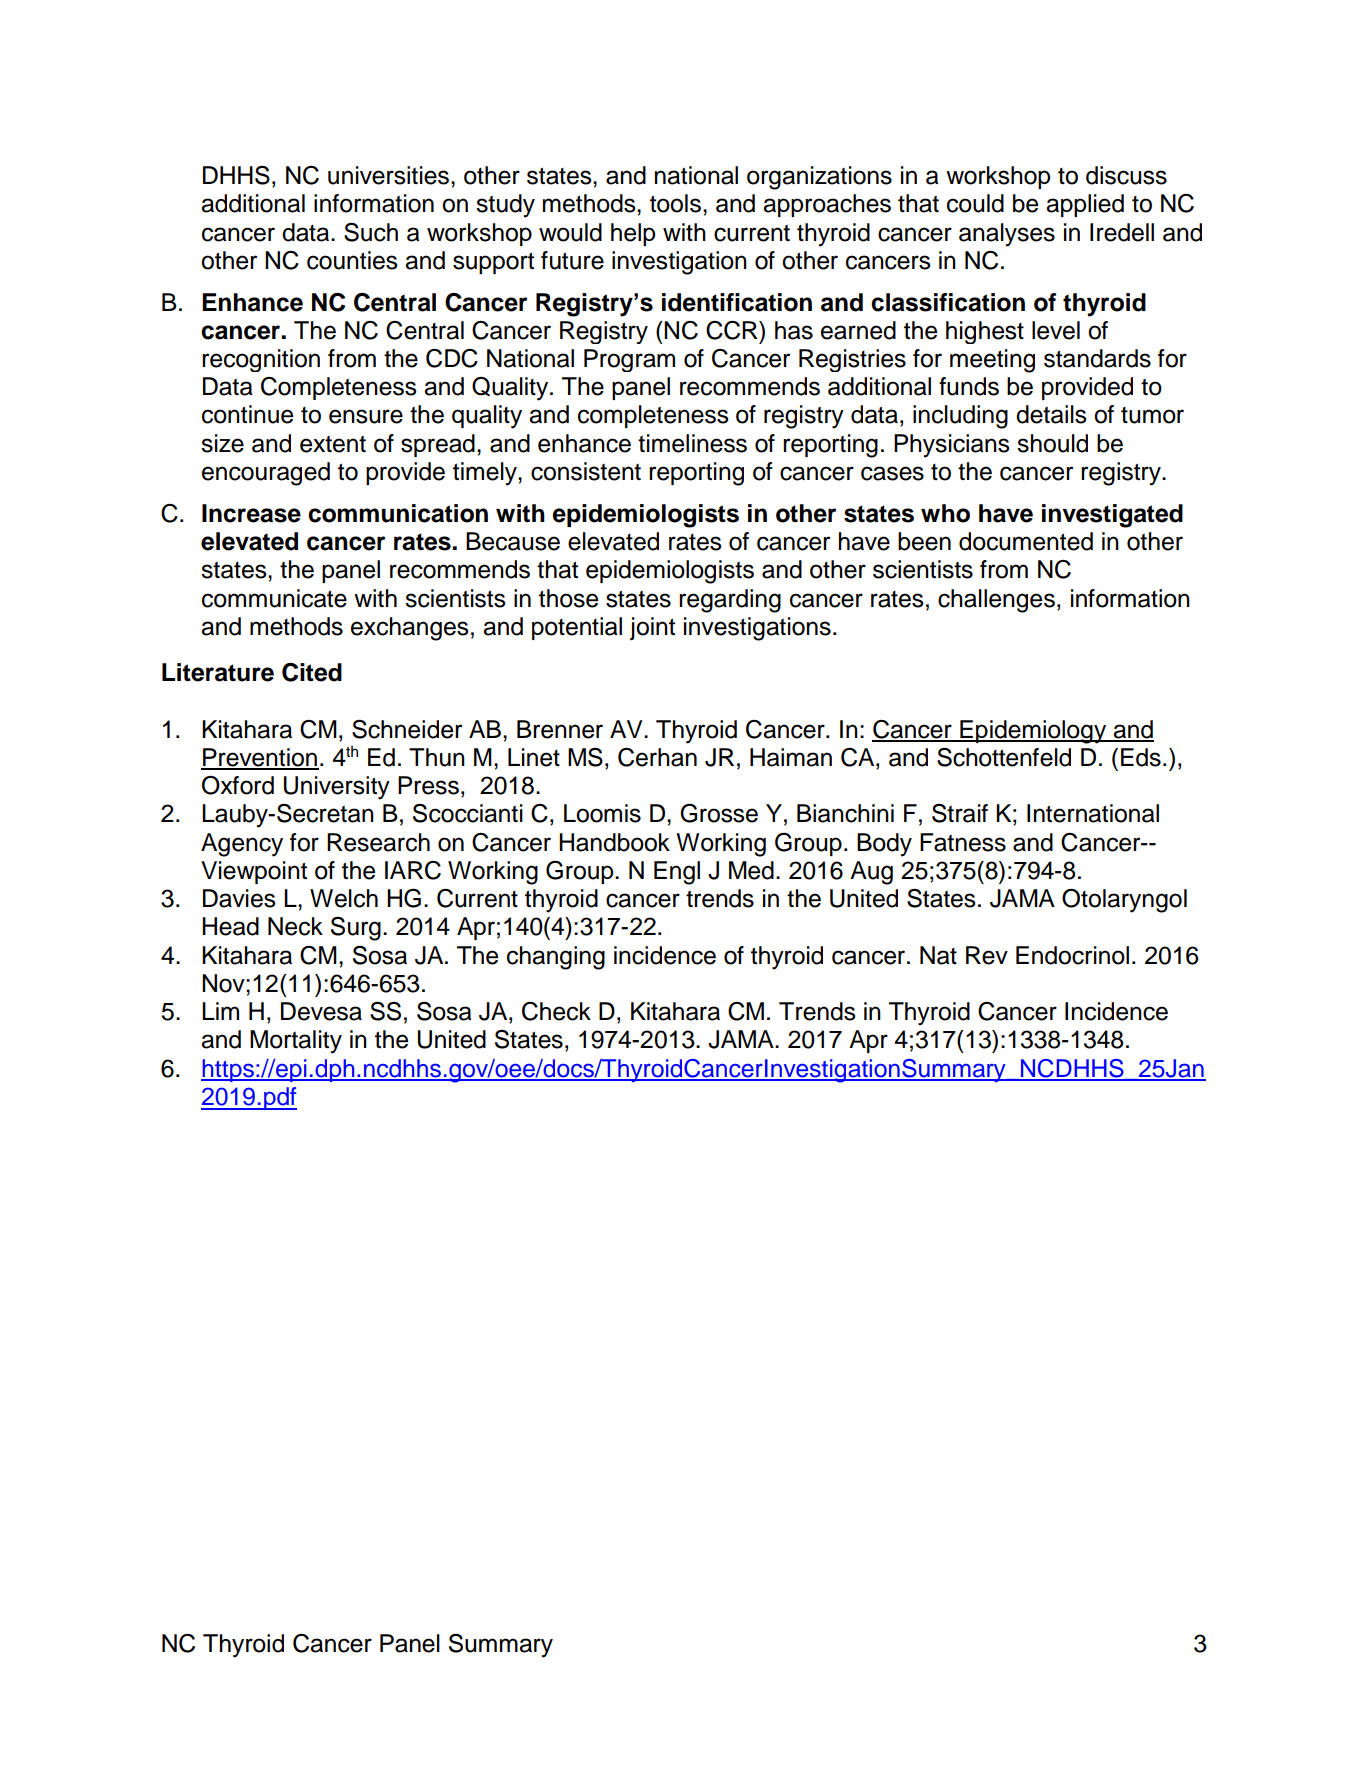  Describe the element at coordinates (296, 1042) in the screenshot. I see `Mortality` at that location.
